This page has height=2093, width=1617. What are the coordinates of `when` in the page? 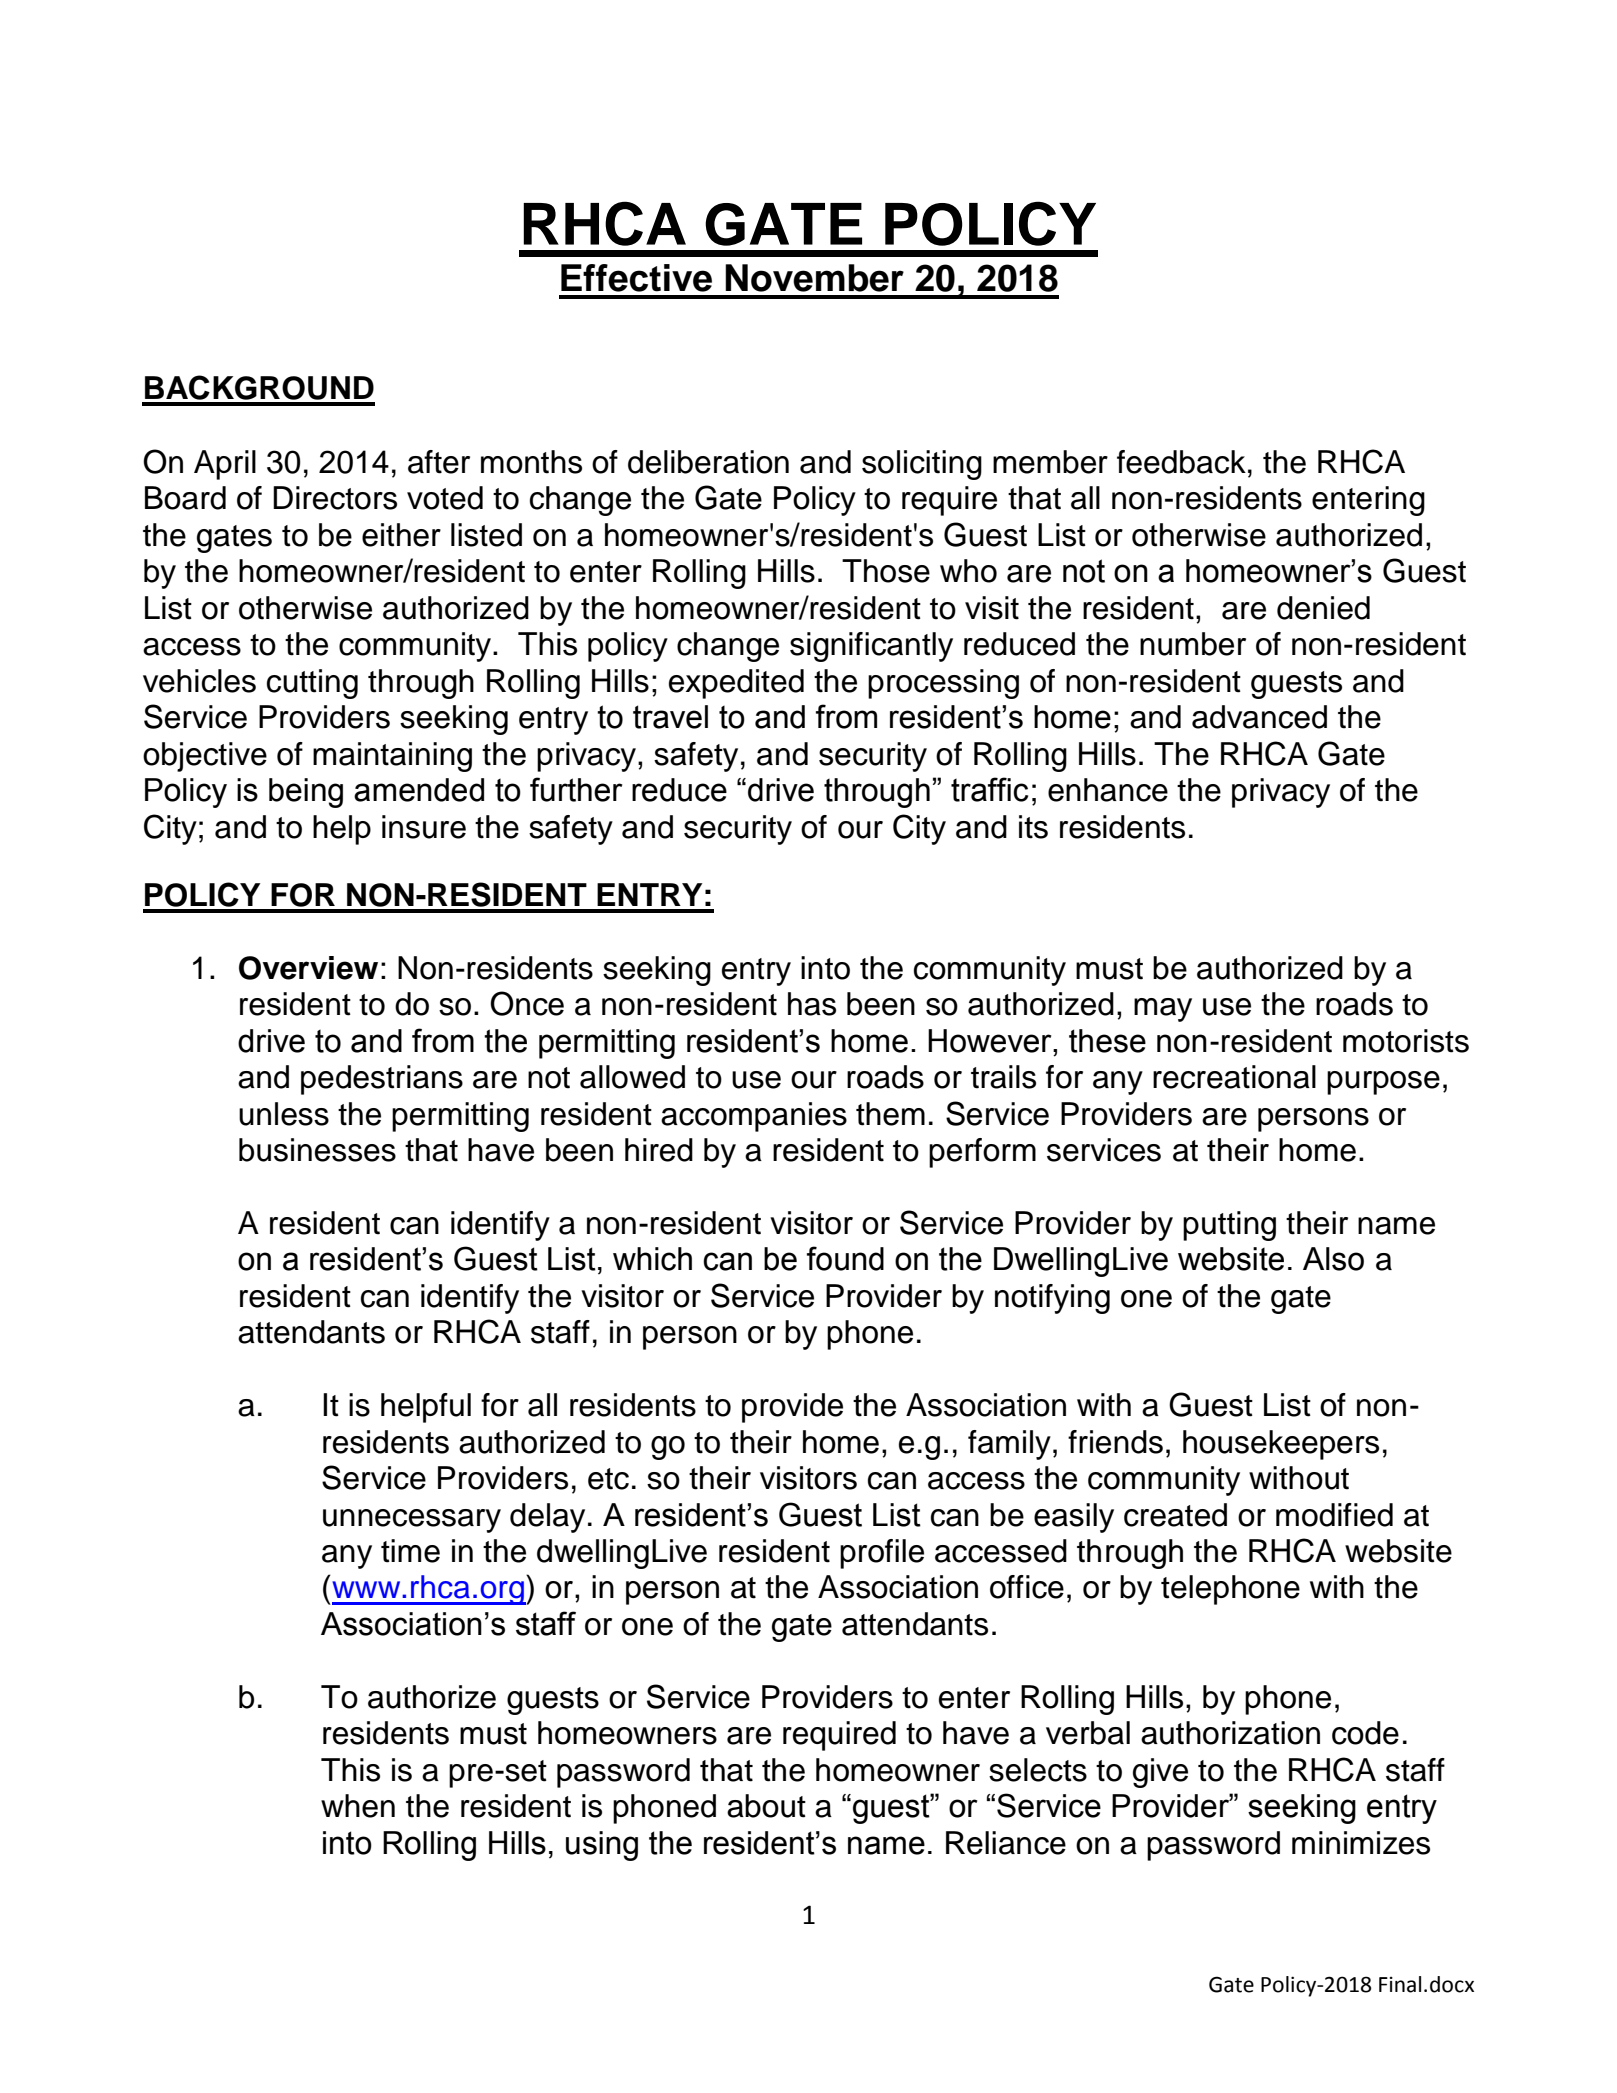 It's located at (358, 1806).
